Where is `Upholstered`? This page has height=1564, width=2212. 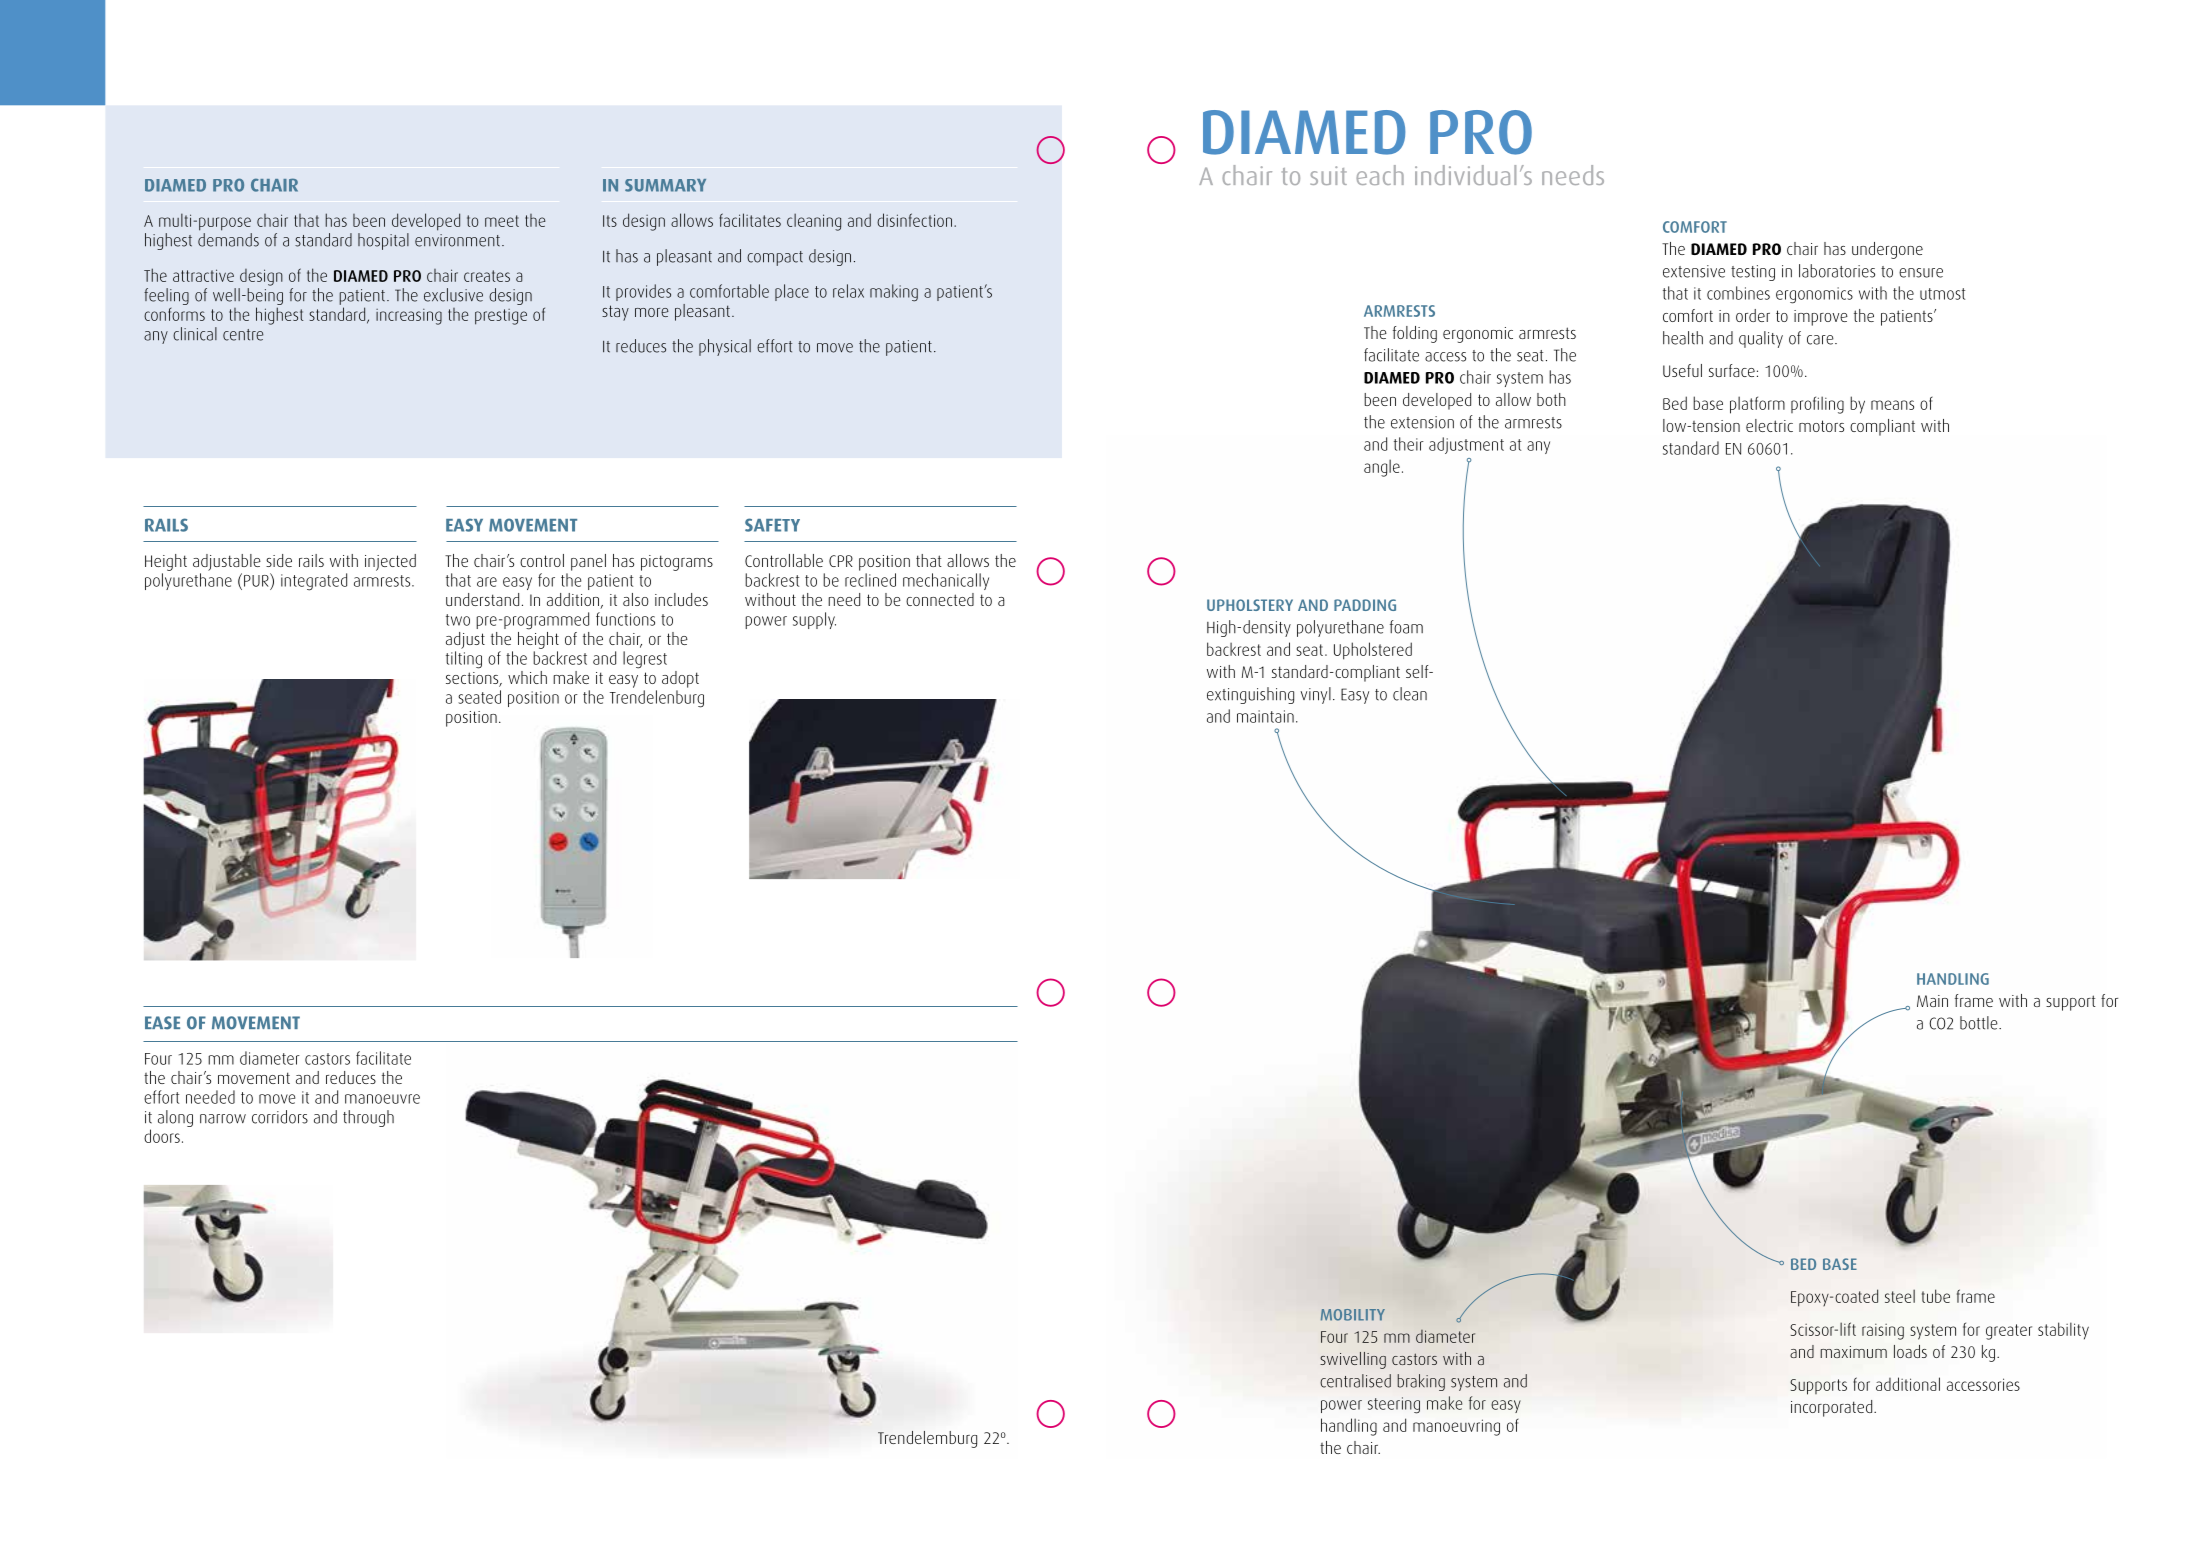 Upholstered is located at coordinates (1373, 651).
